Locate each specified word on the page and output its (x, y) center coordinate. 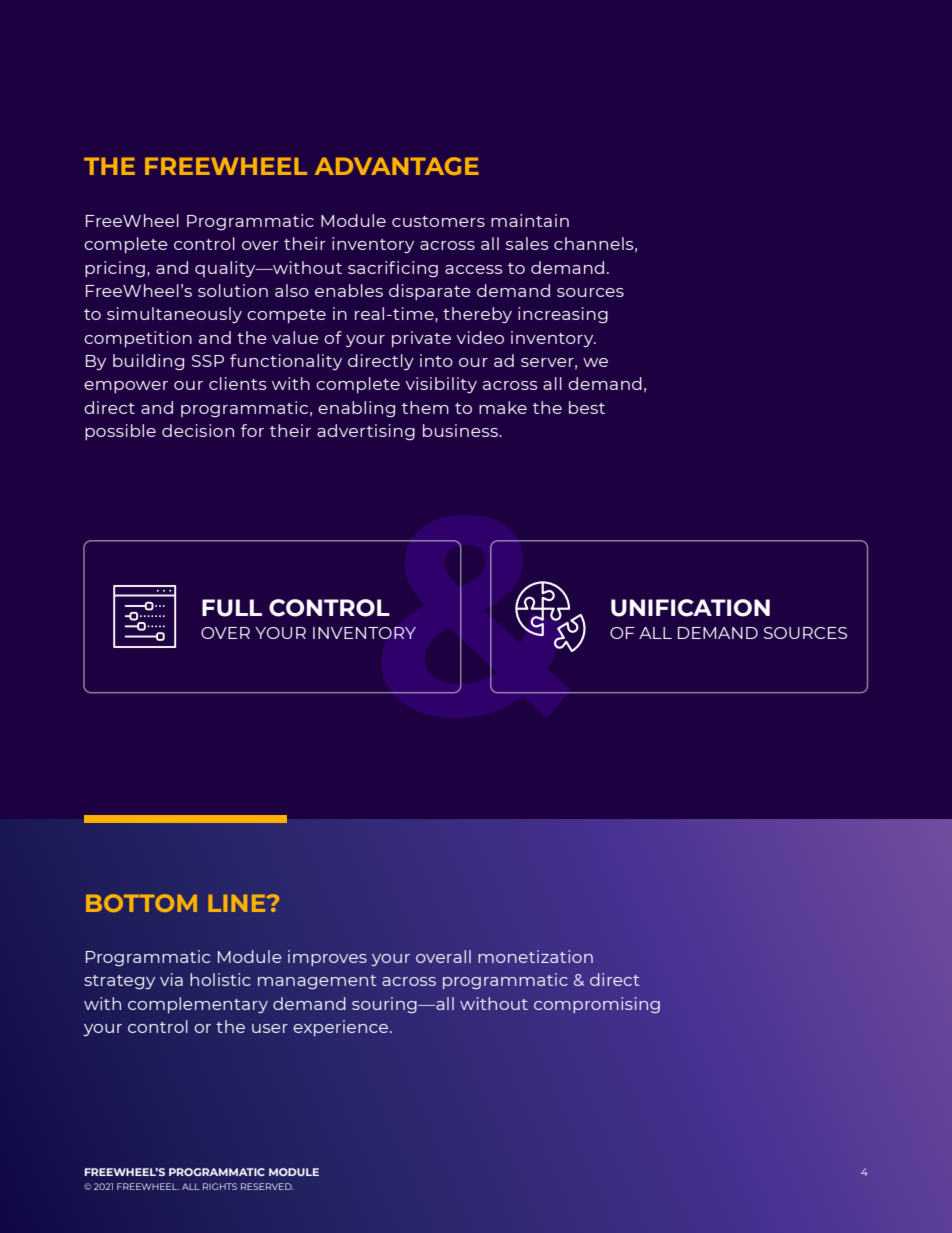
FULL (232, 608)
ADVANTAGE (397, 166)
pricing (115, 269)
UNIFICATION (690, 608)
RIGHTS (220, 1186)
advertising (366, 432)
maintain (530, 220)
